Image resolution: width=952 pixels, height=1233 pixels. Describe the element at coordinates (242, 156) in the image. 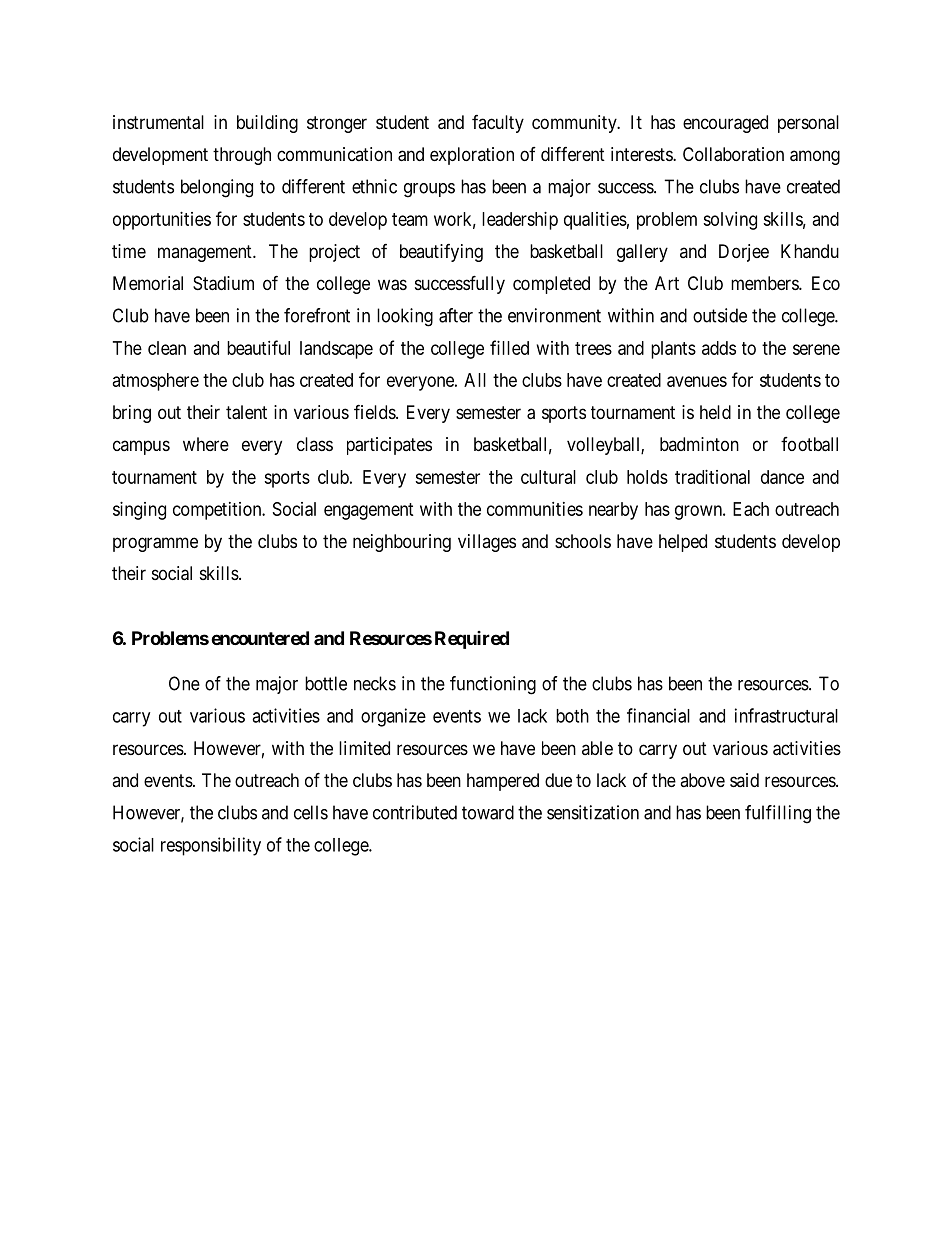

I see `through` at that location.
